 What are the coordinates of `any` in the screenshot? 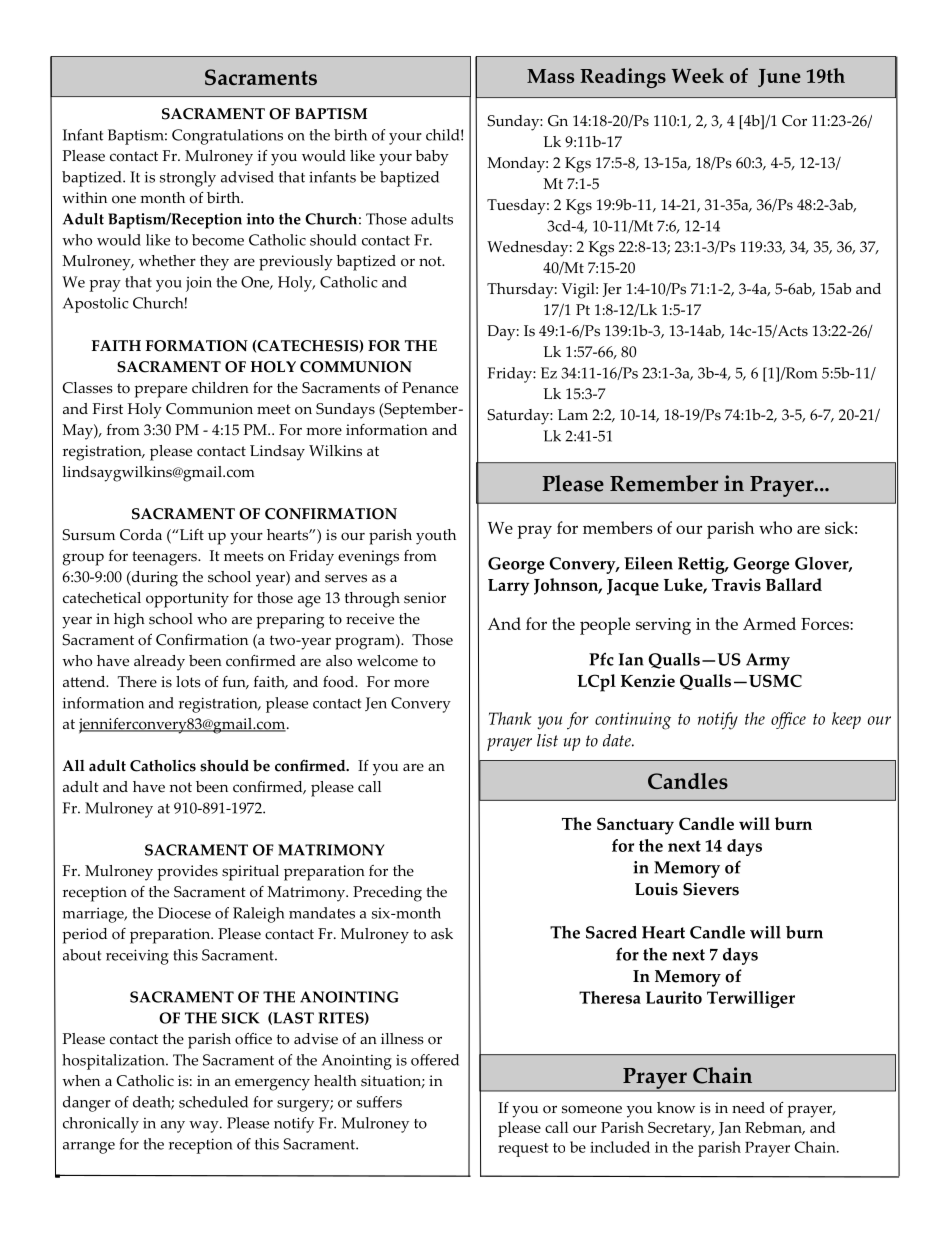 It's located at (173, 1127).
